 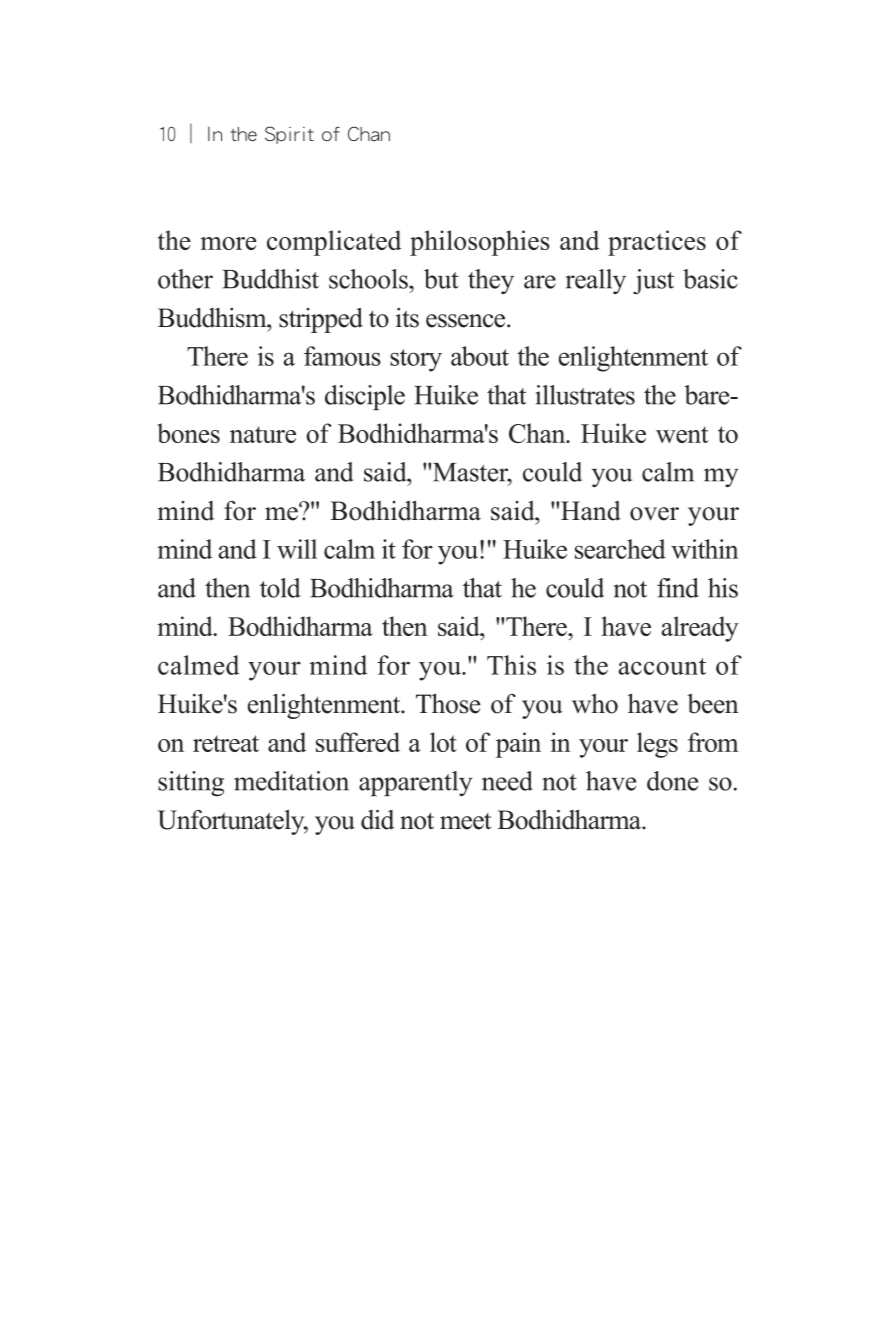 I want to click on done, so click(x=672, y=781).
